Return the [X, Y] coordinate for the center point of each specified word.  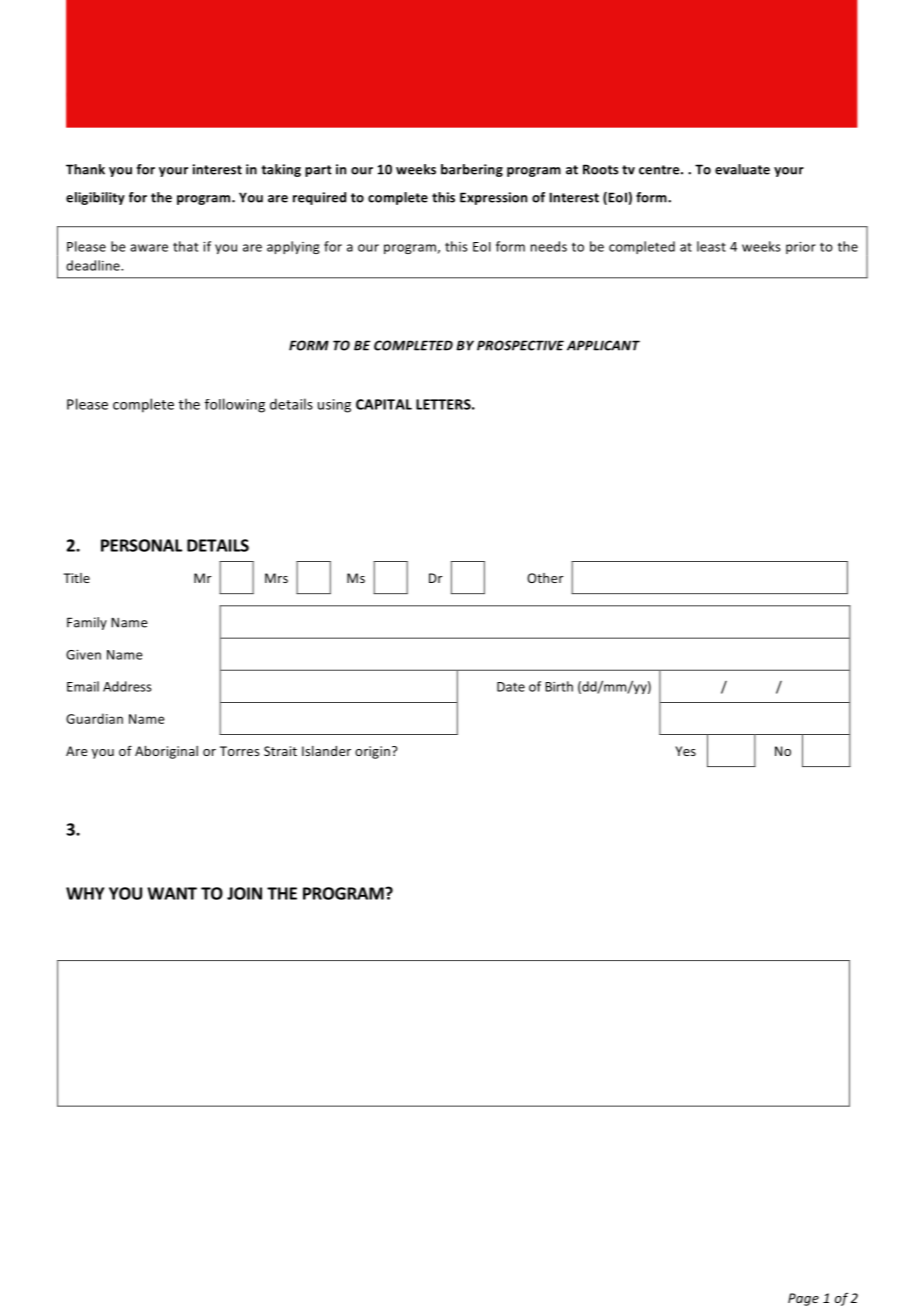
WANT [172, 893]
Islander [326, 751]
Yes [685, 751]
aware [149, 248]
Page [803, 1299]
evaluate [742, 169]
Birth [559, 686]
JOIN [244, 893]
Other [545, 578]
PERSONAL [141, 545]
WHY [85, 893]
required [319, 198]
